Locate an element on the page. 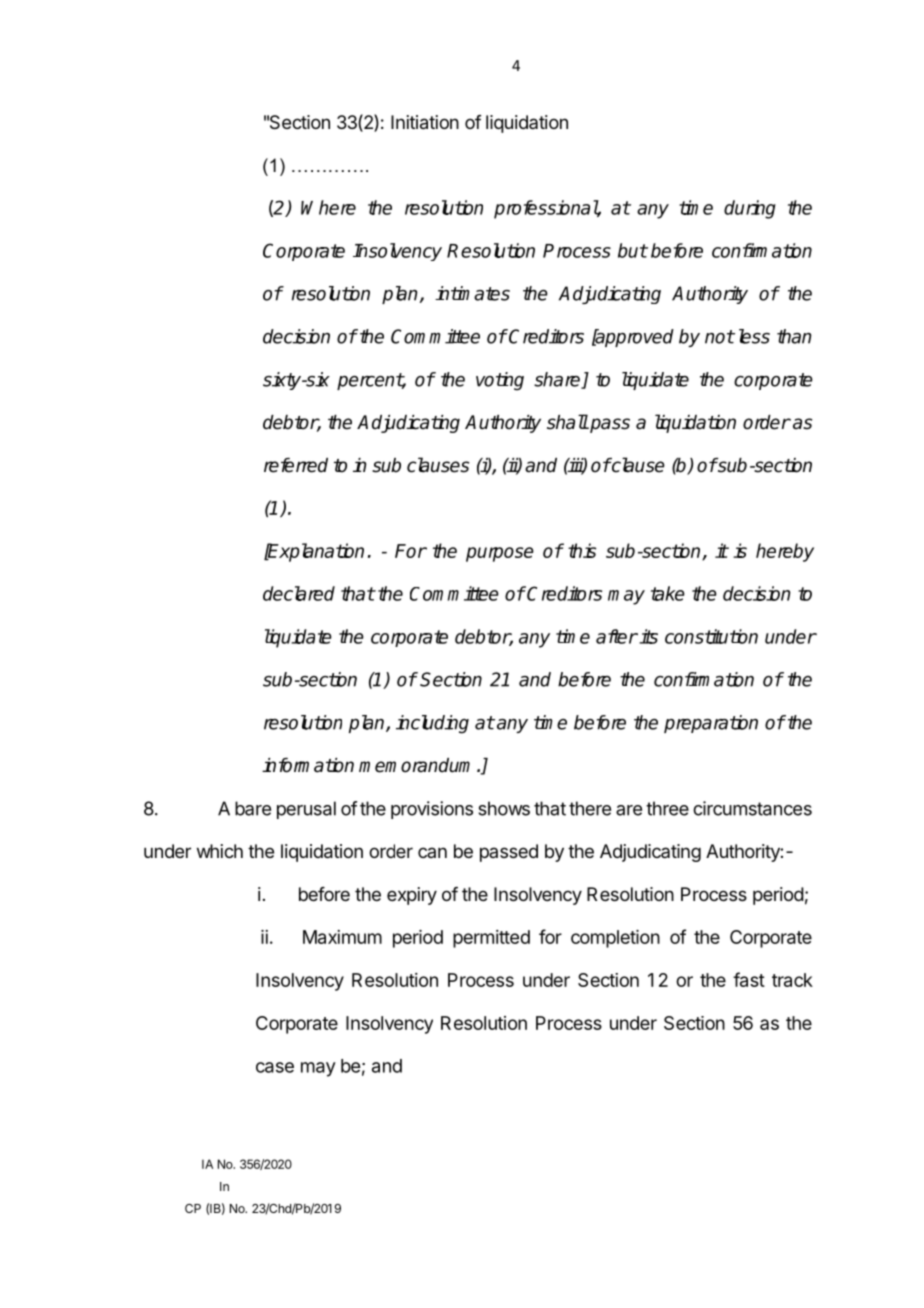 The height and width of the page is (1308, 924). fast is located at coordinates (749, 979).
